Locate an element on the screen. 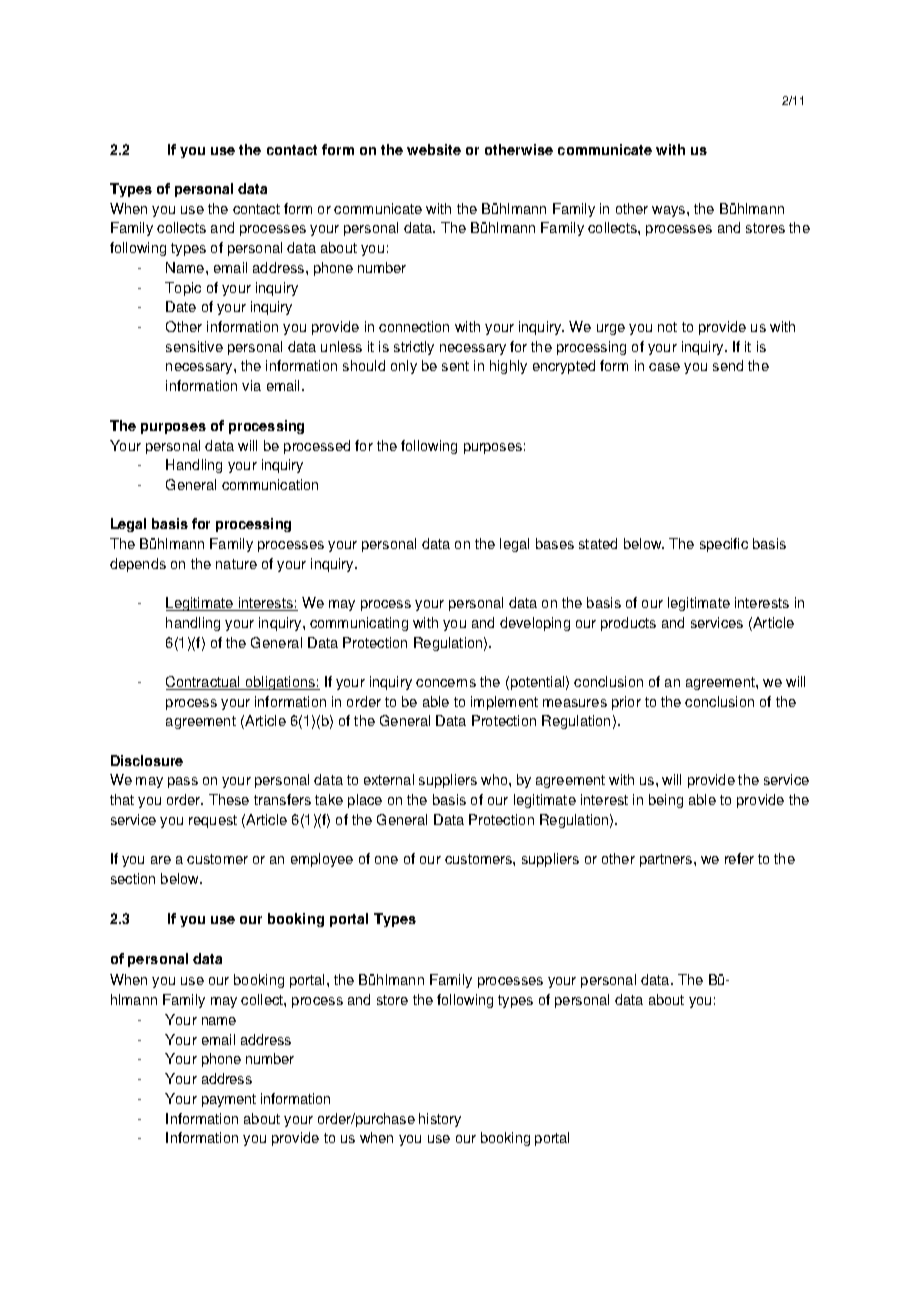 The image size is (924, 1307). Topic is located at coordinates (183, 289).
